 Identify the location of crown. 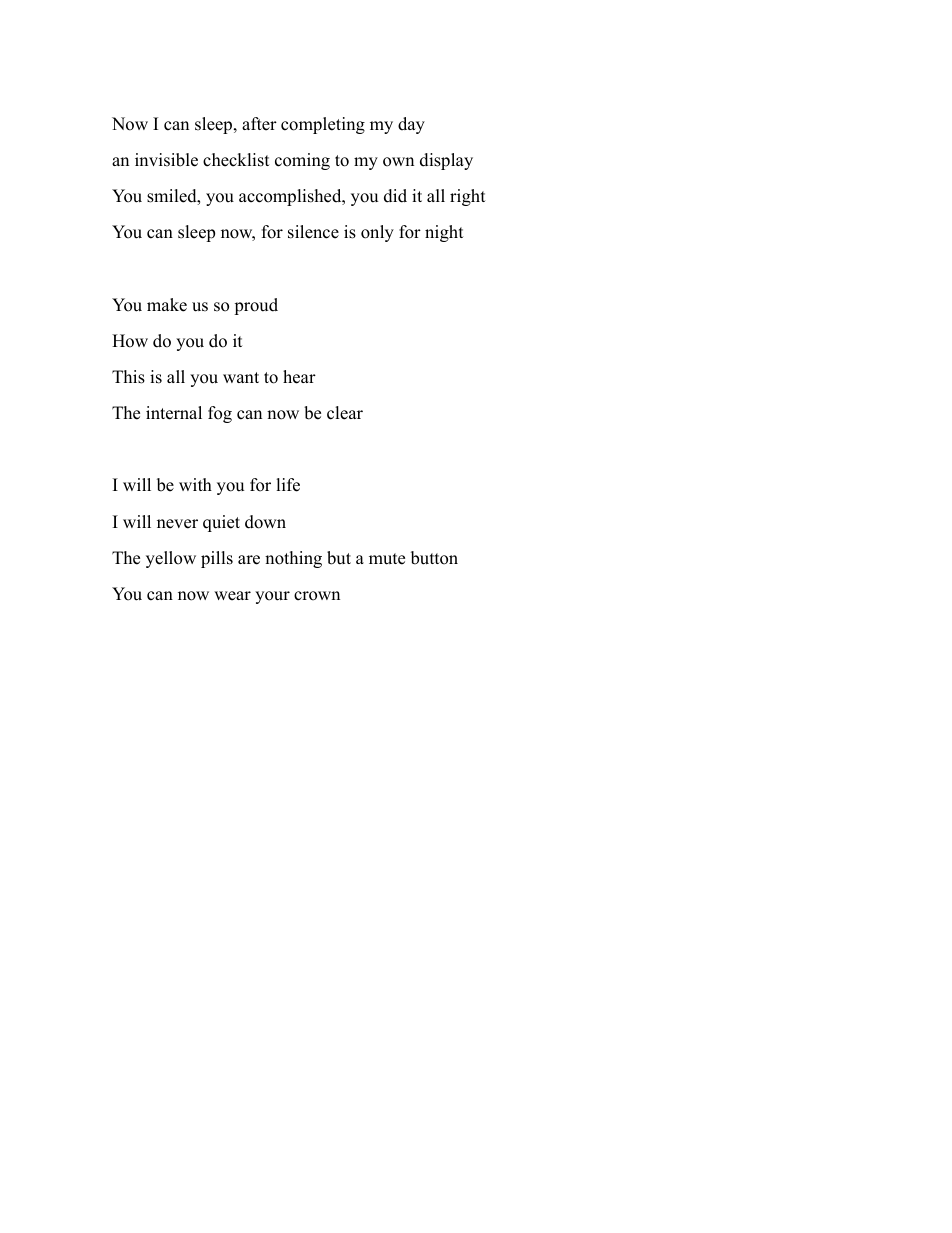
(317, 596).
